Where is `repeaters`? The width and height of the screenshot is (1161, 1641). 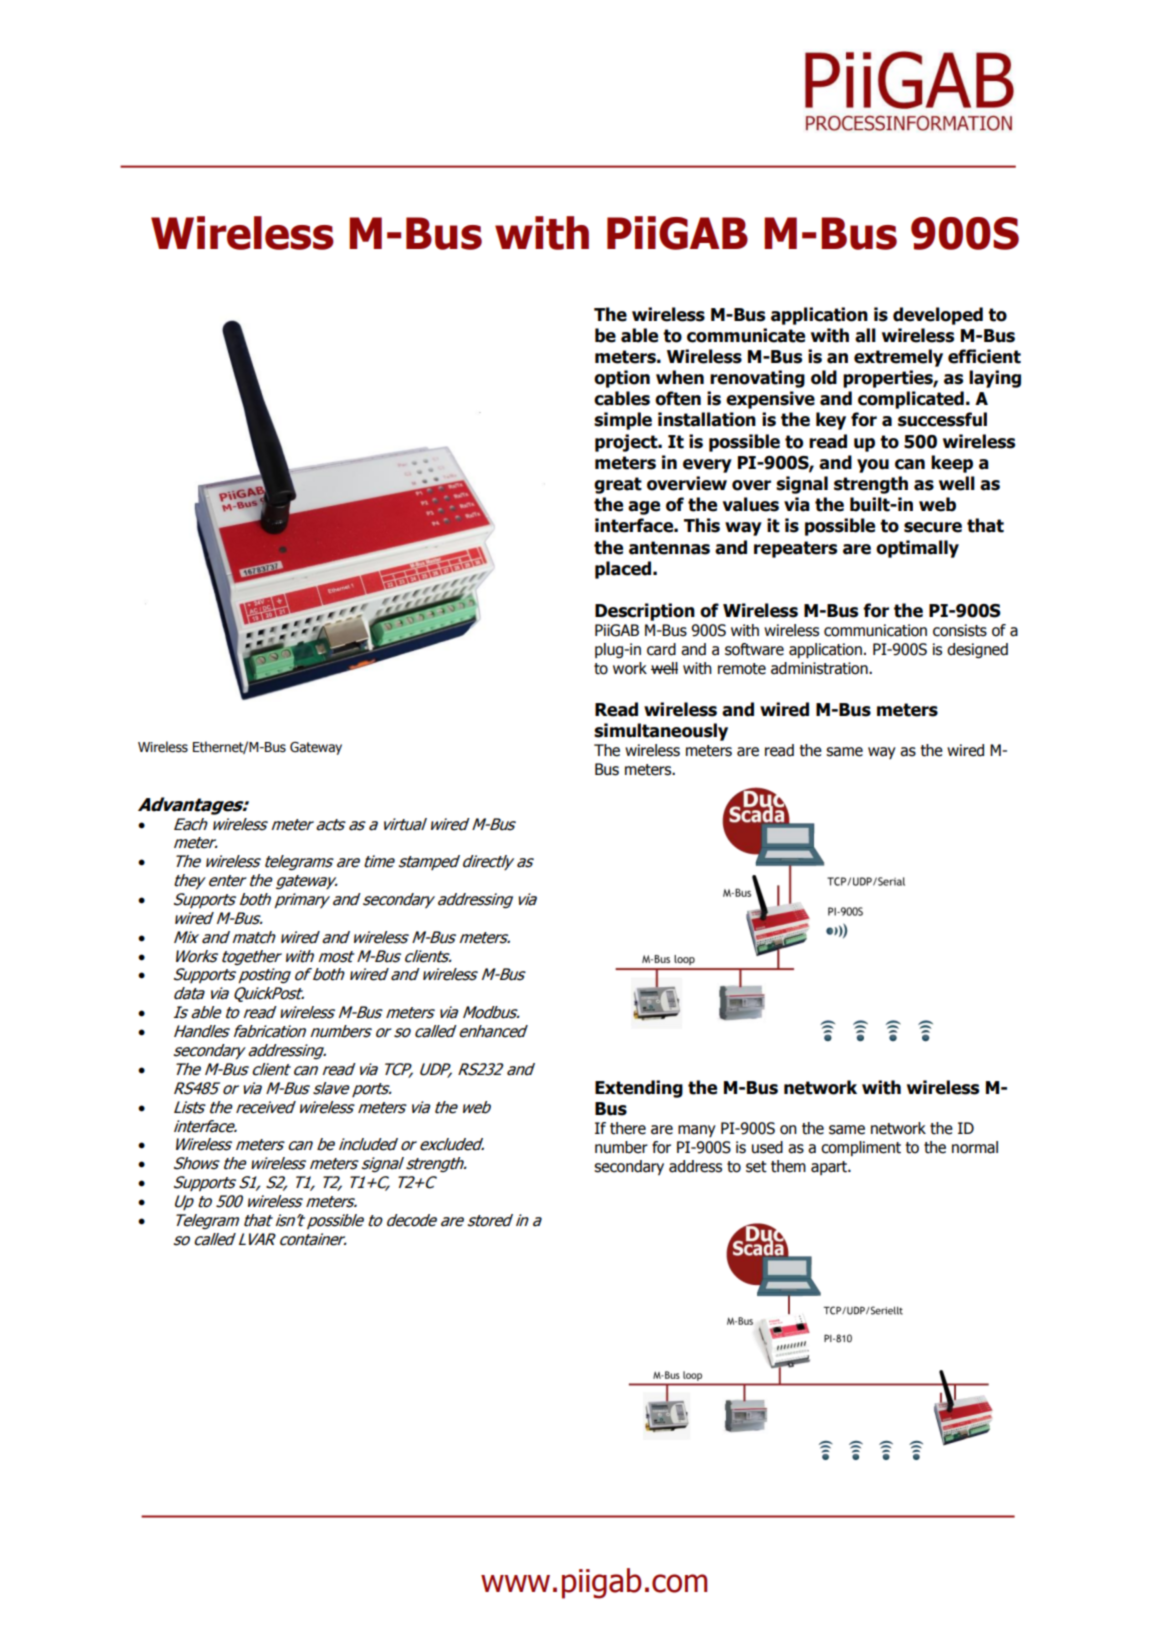
repeaters is located at coordinates (795, 549).
